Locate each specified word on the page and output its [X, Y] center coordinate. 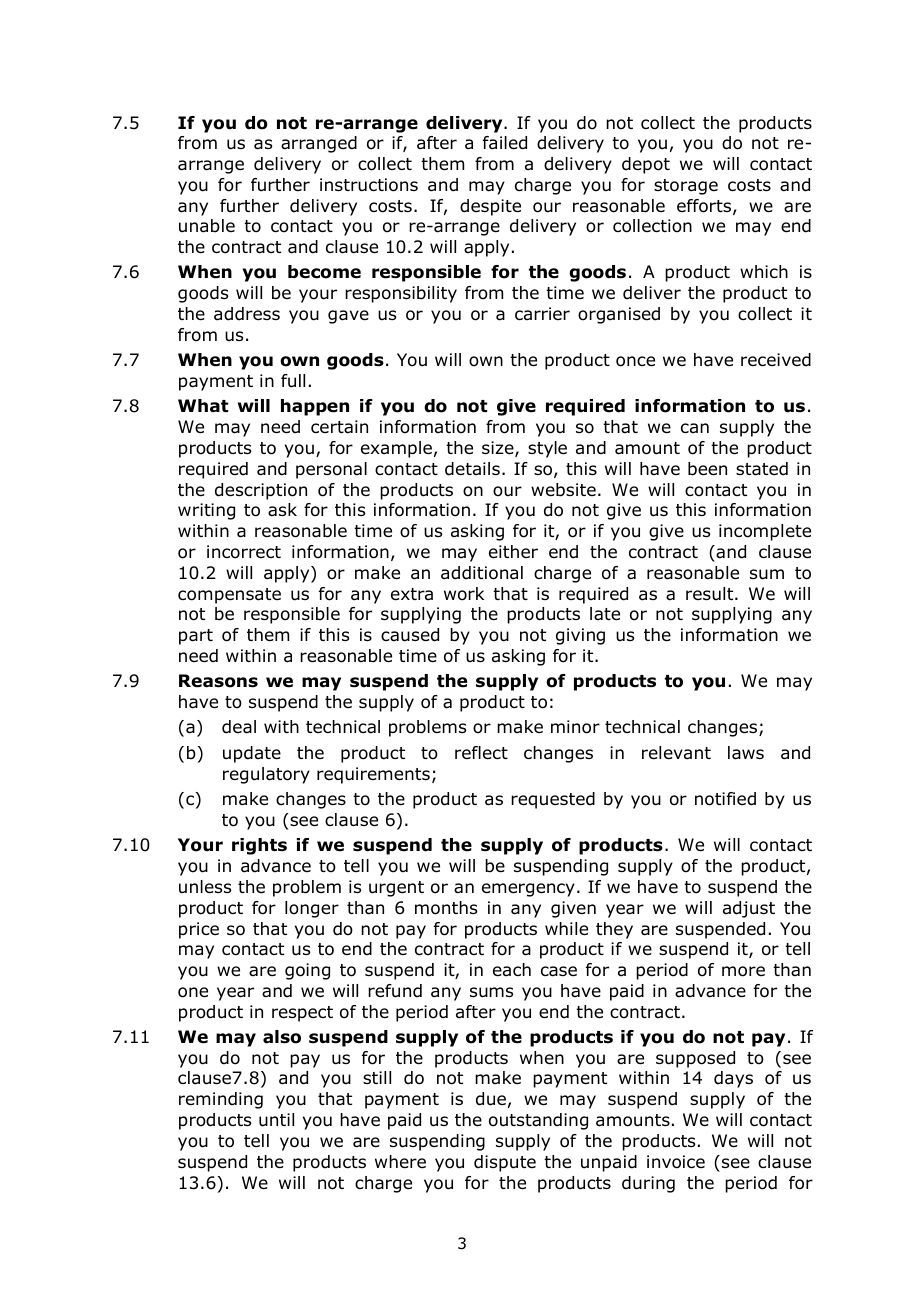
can [695, 428]
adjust [749, 909]
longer [312, 909]
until [276, 1120]
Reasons [218, 681]
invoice [676, 1162]
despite [490, 207]
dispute [505, 1163]
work [464, 594]
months [446, 908]
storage [686, 187]
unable [207, 226]
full [293, 381]
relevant [676, 753]
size [499, 449]
